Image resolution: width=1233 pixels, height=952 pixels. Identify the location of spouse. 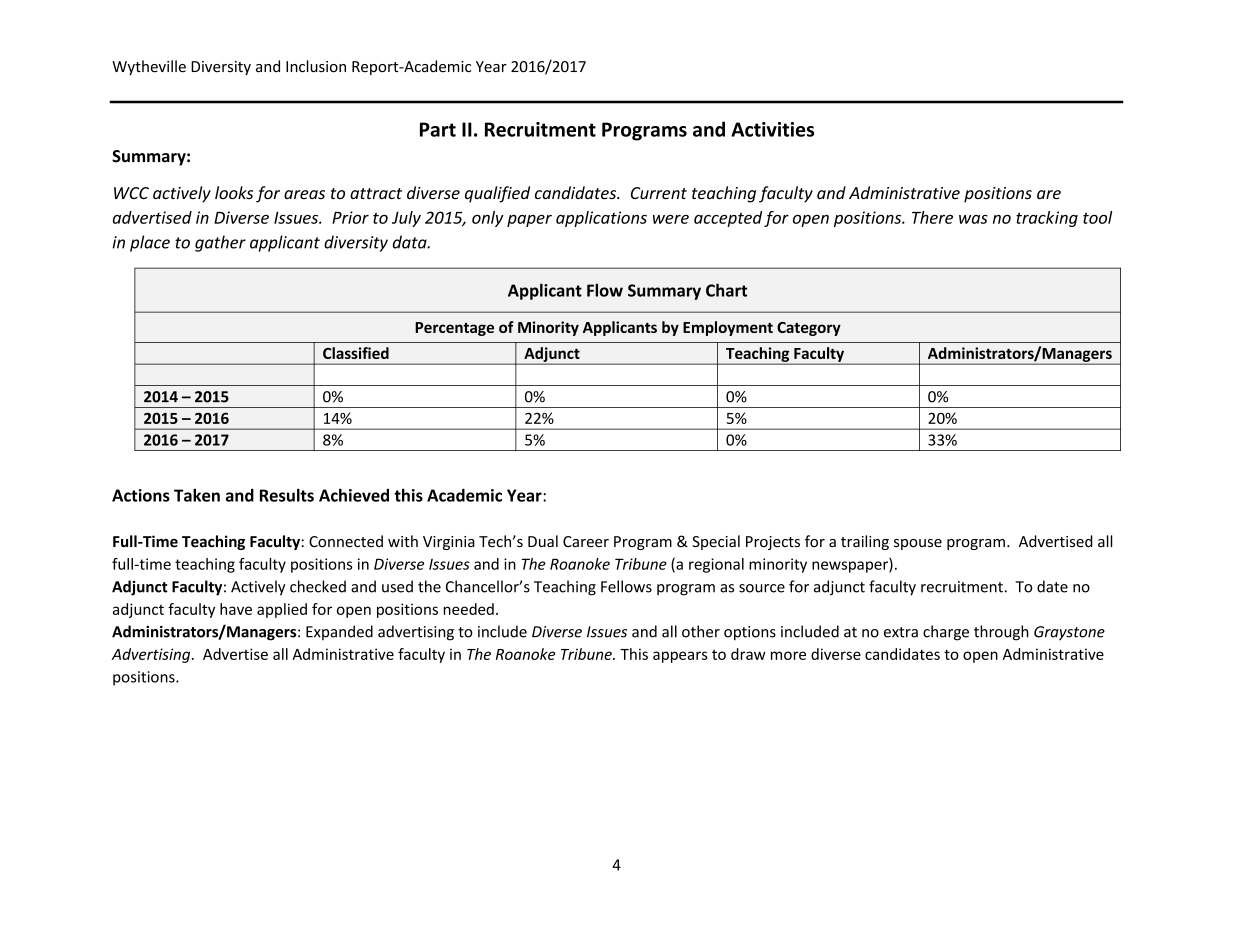
(918, 544).
